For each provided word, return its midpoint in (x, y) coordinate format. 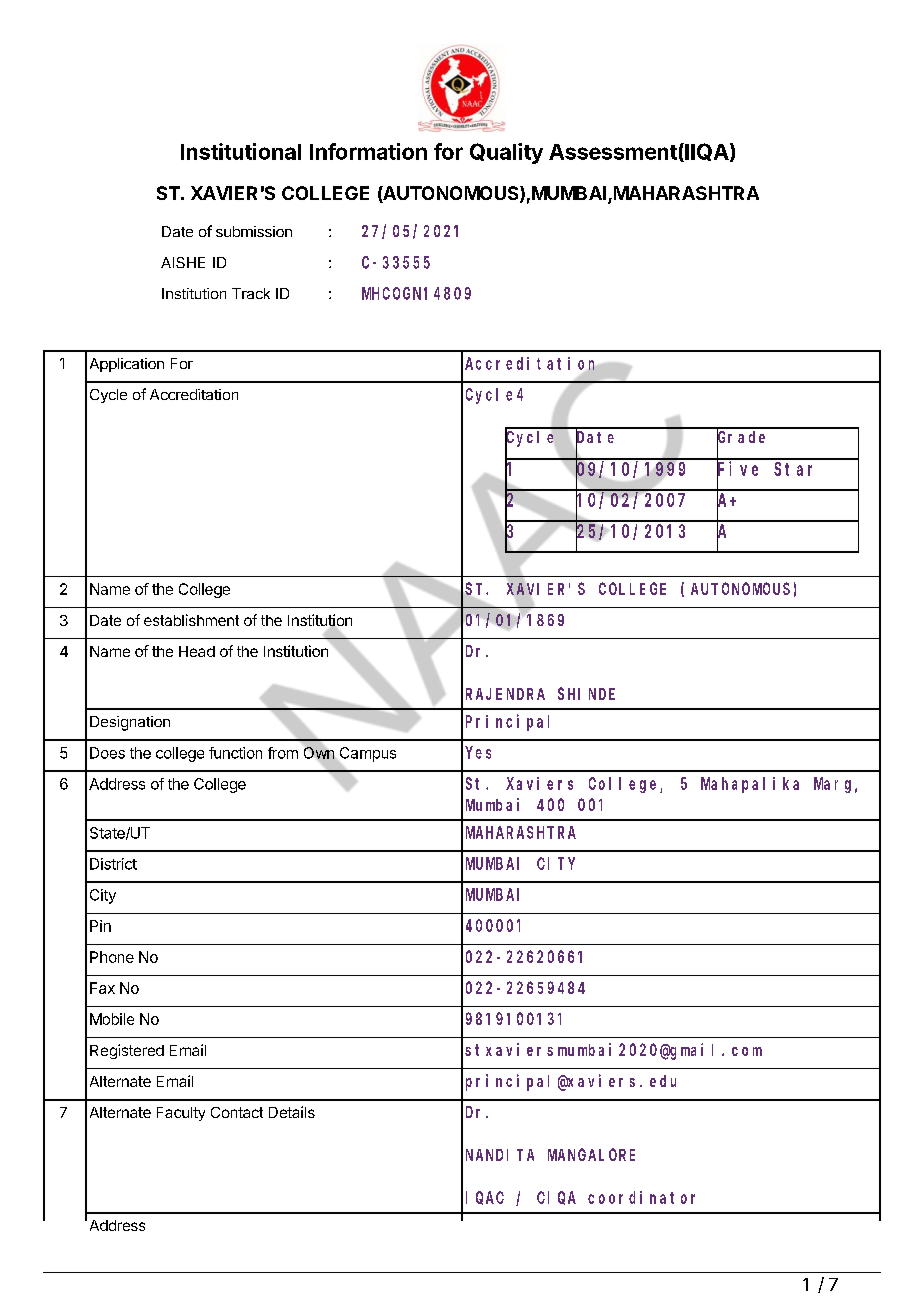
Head (197, 651)
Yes (478, 753)
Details (292, 1112)
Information (368, 151)
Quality (506, 153)
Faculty (181, 1114)
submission (254, 231)
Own (319, 753)
